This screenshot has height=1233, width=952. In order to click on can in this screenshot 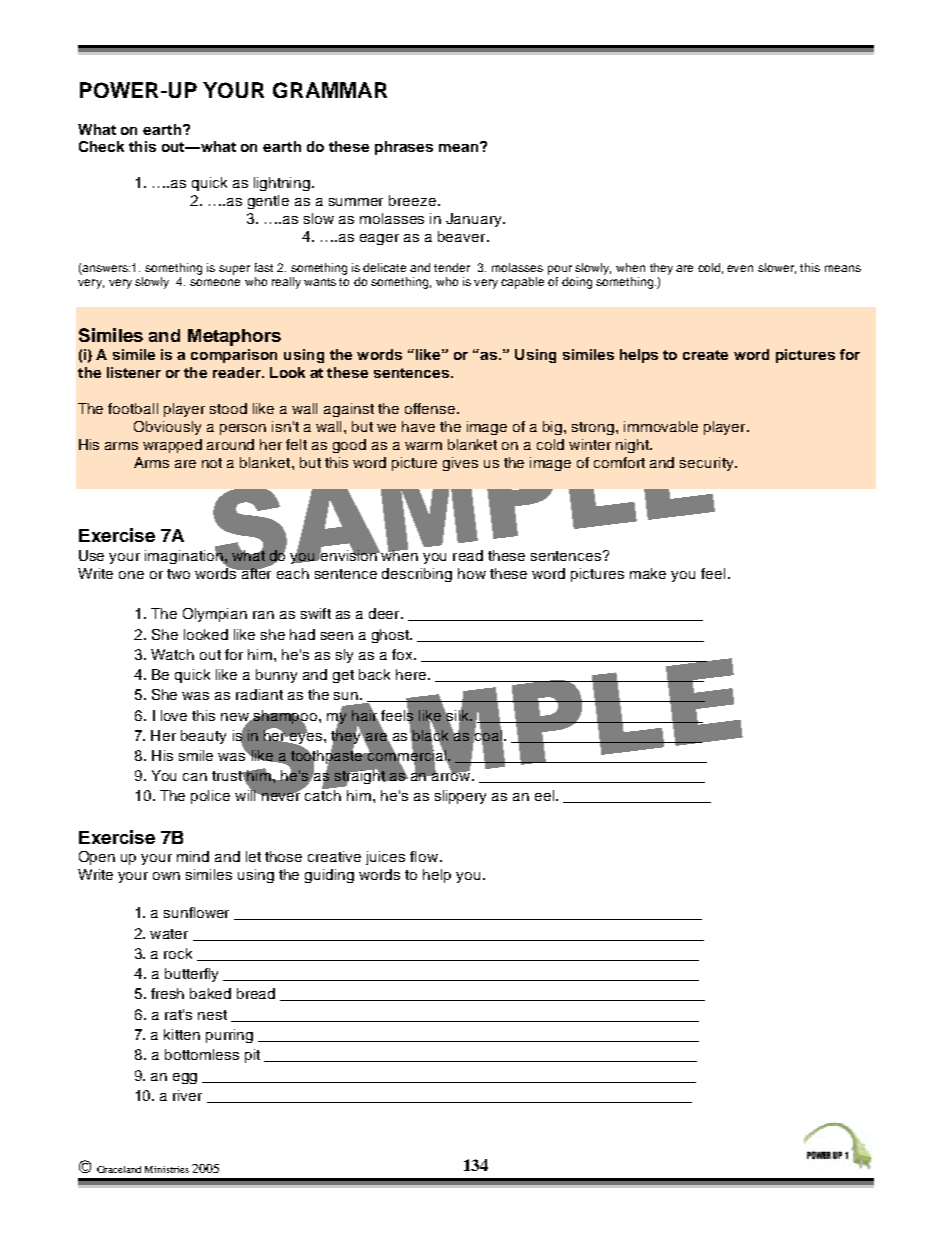, I will do `click(195, 777)`.
